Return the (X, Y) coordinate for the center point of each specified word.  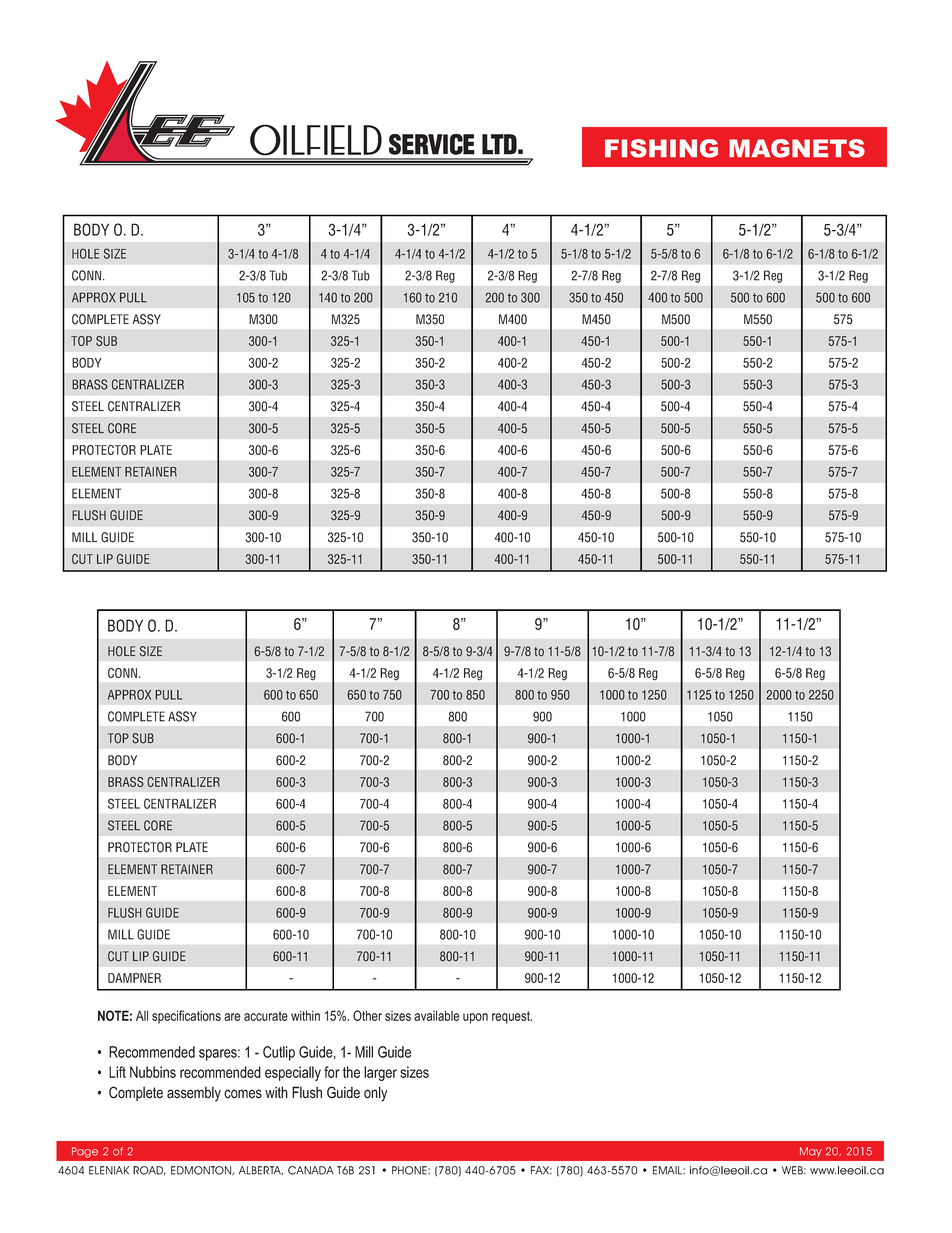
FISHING (661, 148)
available (436, 1015)
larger (380, 1073)
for (332, 1072)
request (512, 1017)
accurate (266, 1016)
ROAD (149, 1170)
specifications (186, 1017)
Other (367, 1015)
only (375, 1094)
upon (475, 1018)
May (811, 1152)
